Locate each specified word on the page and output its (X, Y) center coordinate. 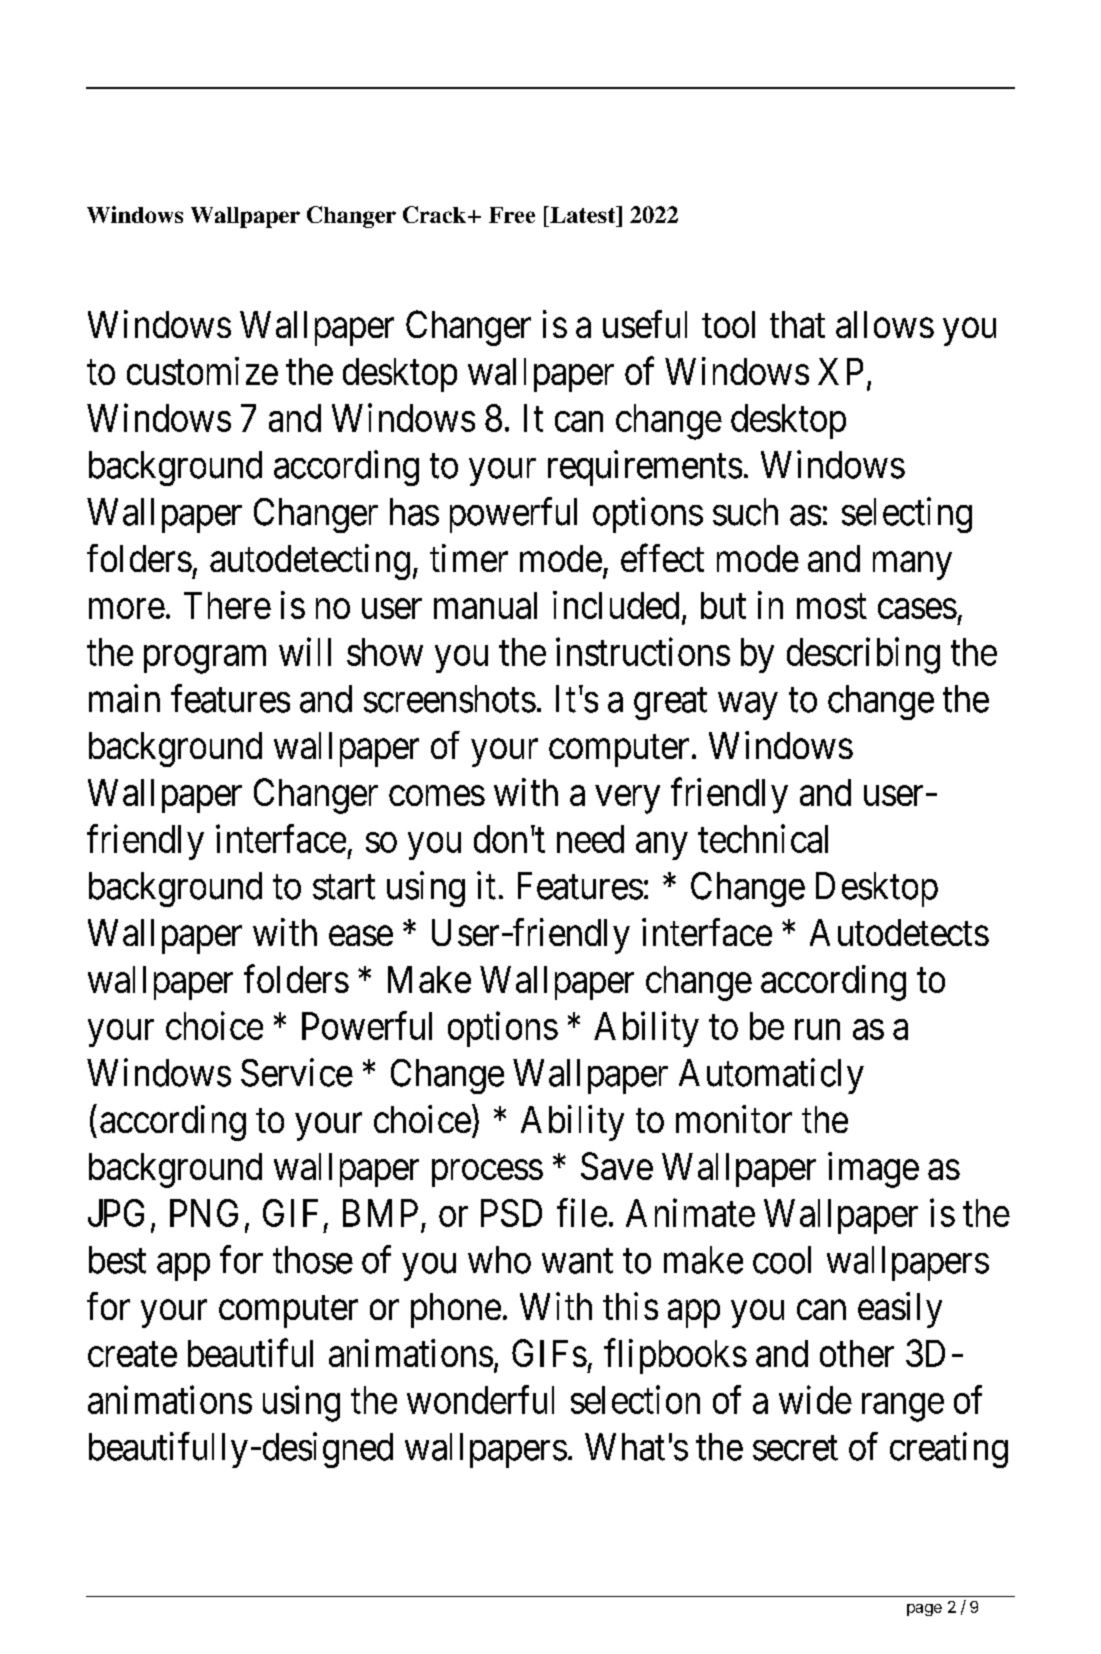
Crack (434, 214)
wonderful (480, 1400)
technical (763, 838)
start (344, 887)
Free (512, 215)
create (132, 1355)
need (590, 839)
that (797, 324)
